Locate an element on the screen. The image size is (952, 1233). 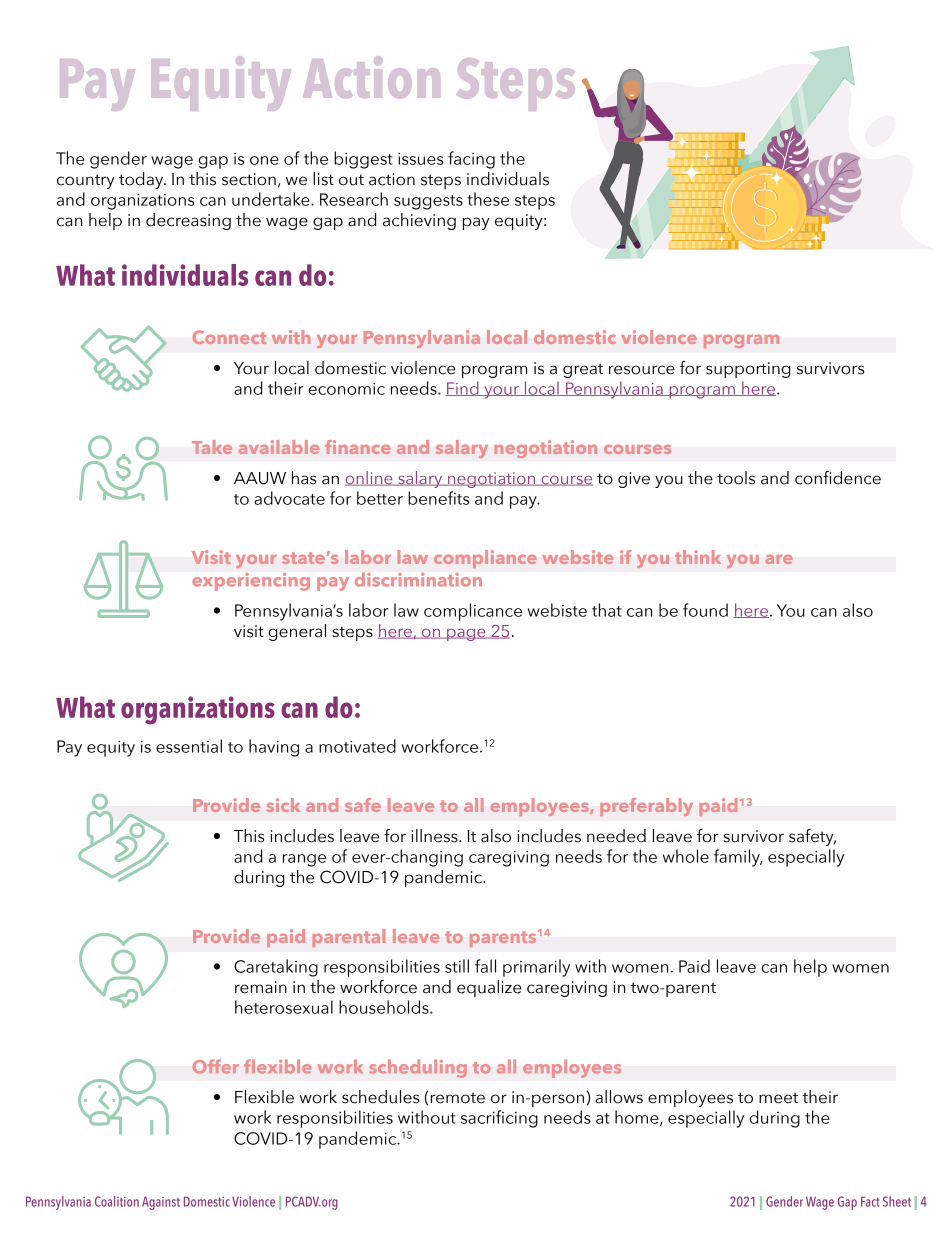
benefits is located at coordinates (438, 498).
